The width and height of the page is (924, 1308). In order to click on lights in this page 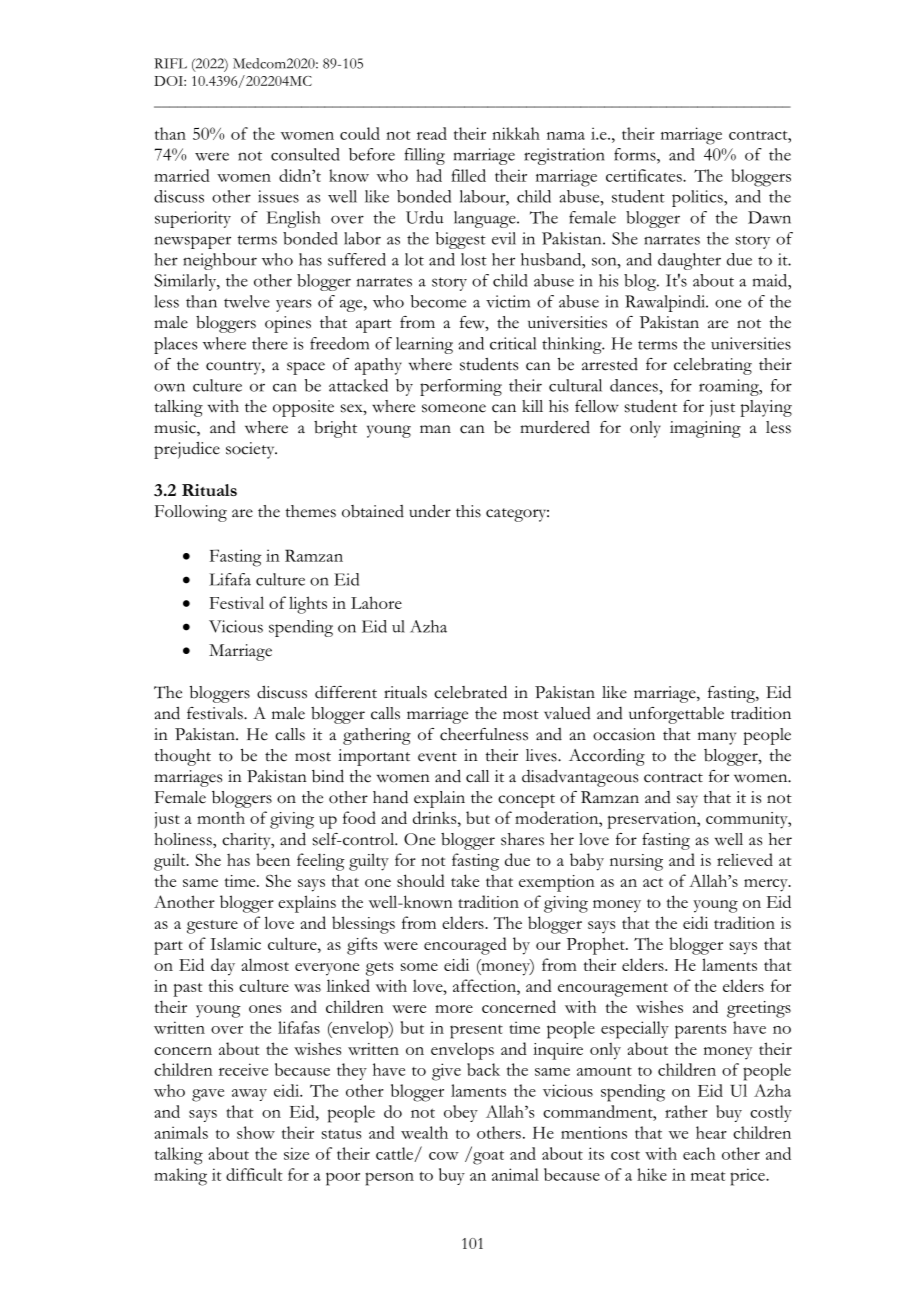, I will do `click(308, 605)`.
